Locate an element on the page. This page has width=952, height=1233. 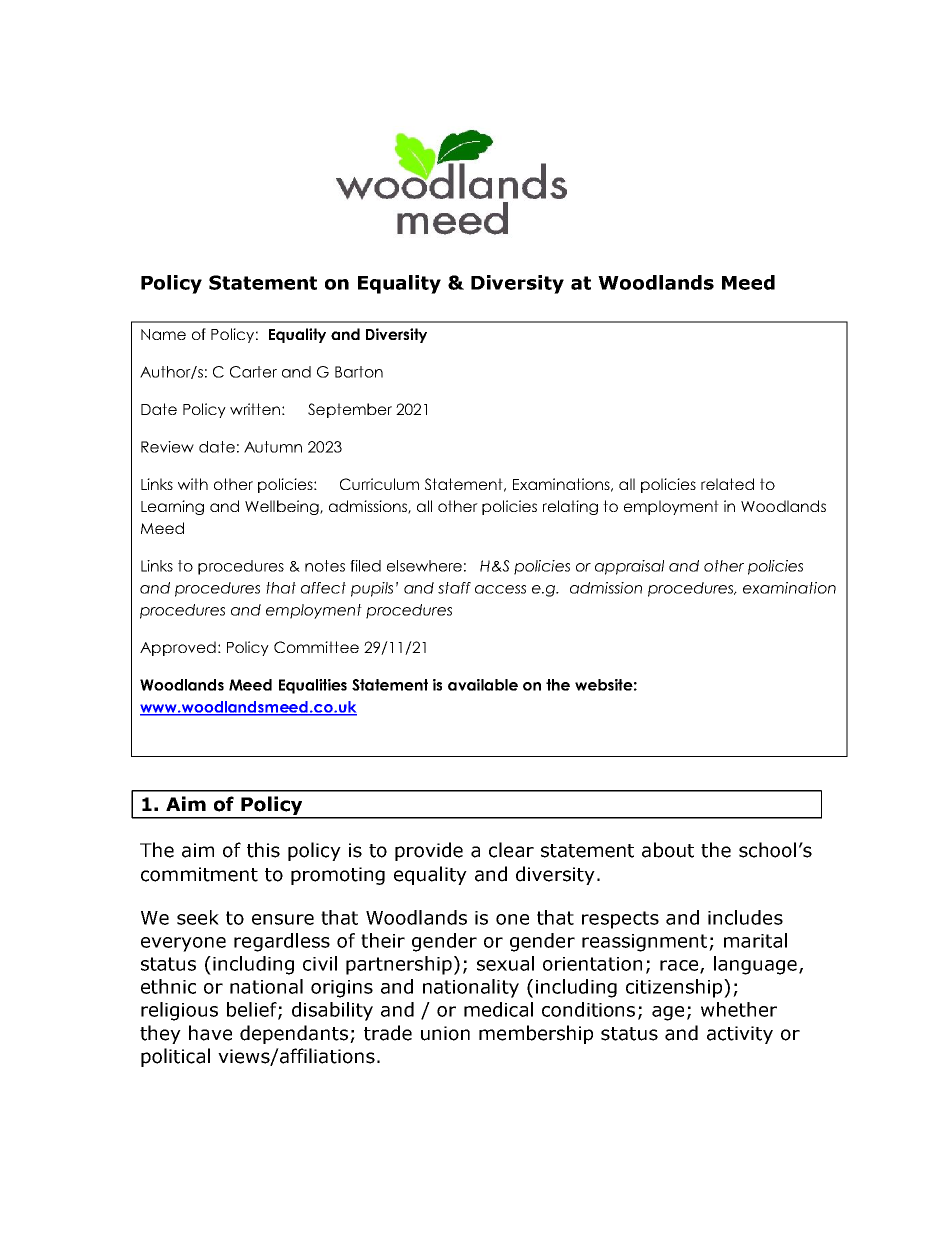
Barton is located at coordinates (359, 372).
